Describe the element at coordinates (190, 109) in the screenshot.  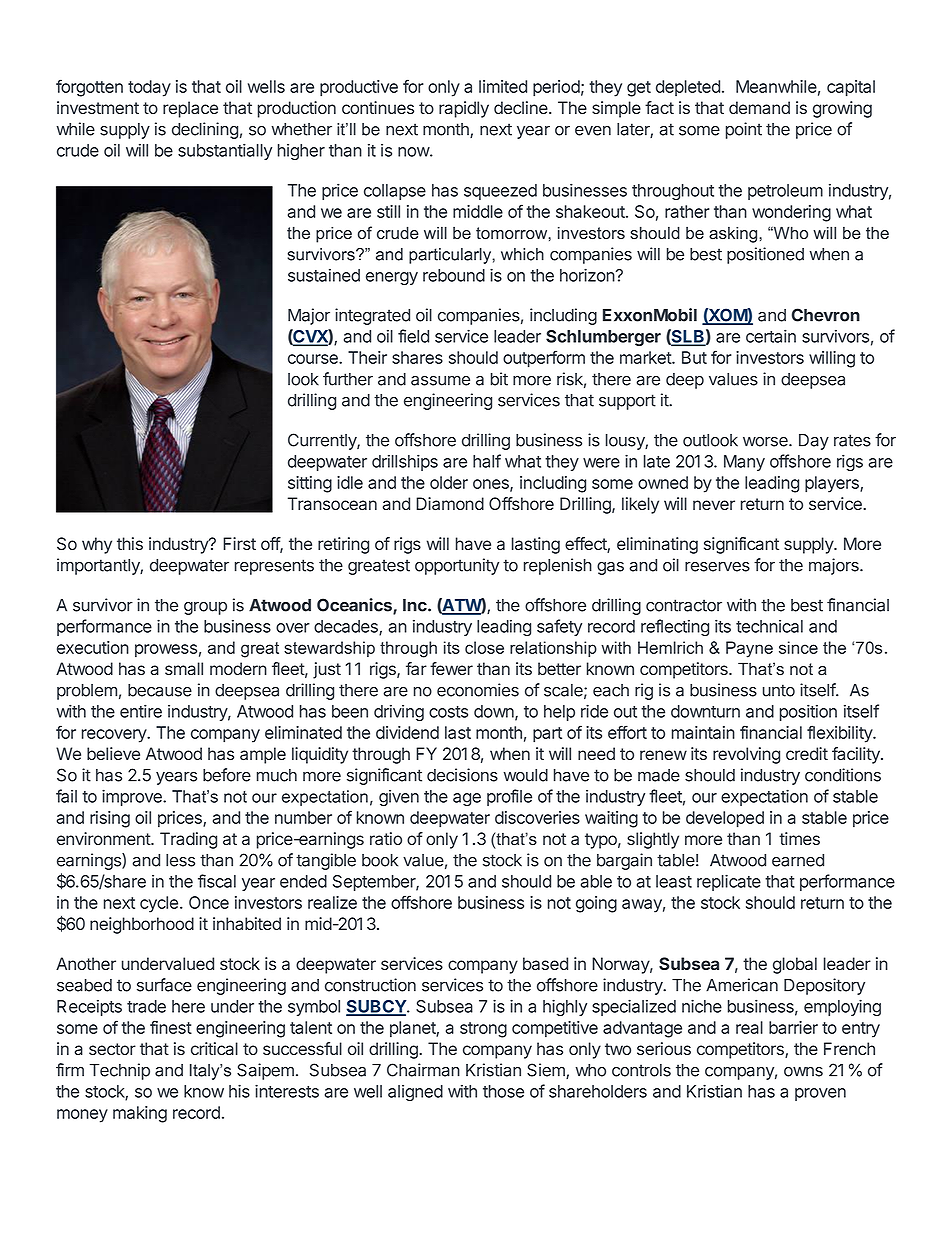
I see `replace` at that location.
